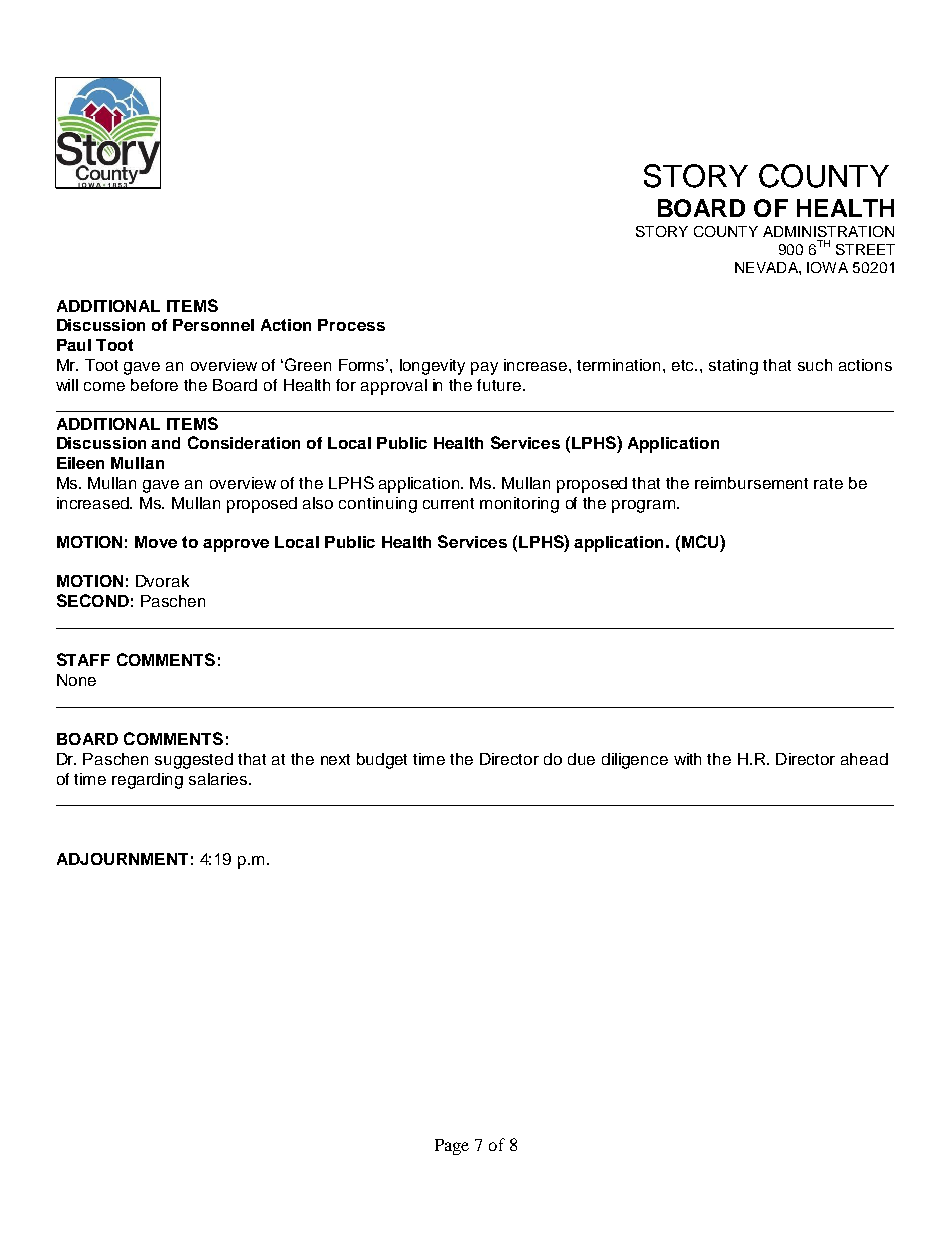 This screenshot has width=952, height=1233. What do you see at coordinates (452, 1147) in the screenshot?
I see `Page` at bounding box center [452, 1147].
